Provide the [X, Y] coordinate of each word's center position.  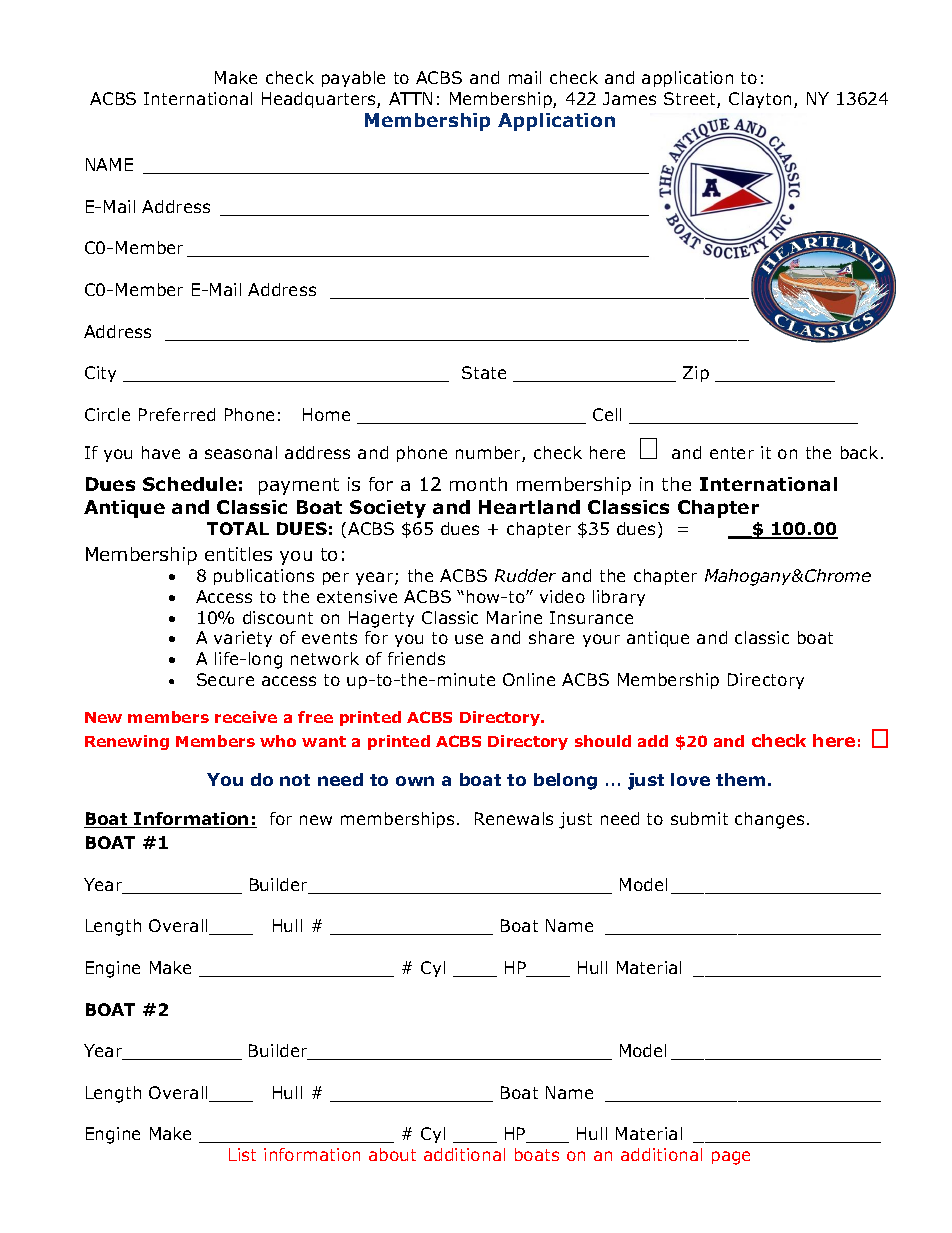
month [478, 484]
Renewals [514, 818]
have [161, 452]
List [242, 1154]
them [740, 779]
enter [732, 453]
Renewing [127, 742]
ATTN [410, 98]
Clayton [762, 100]
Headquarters [320, 100]
